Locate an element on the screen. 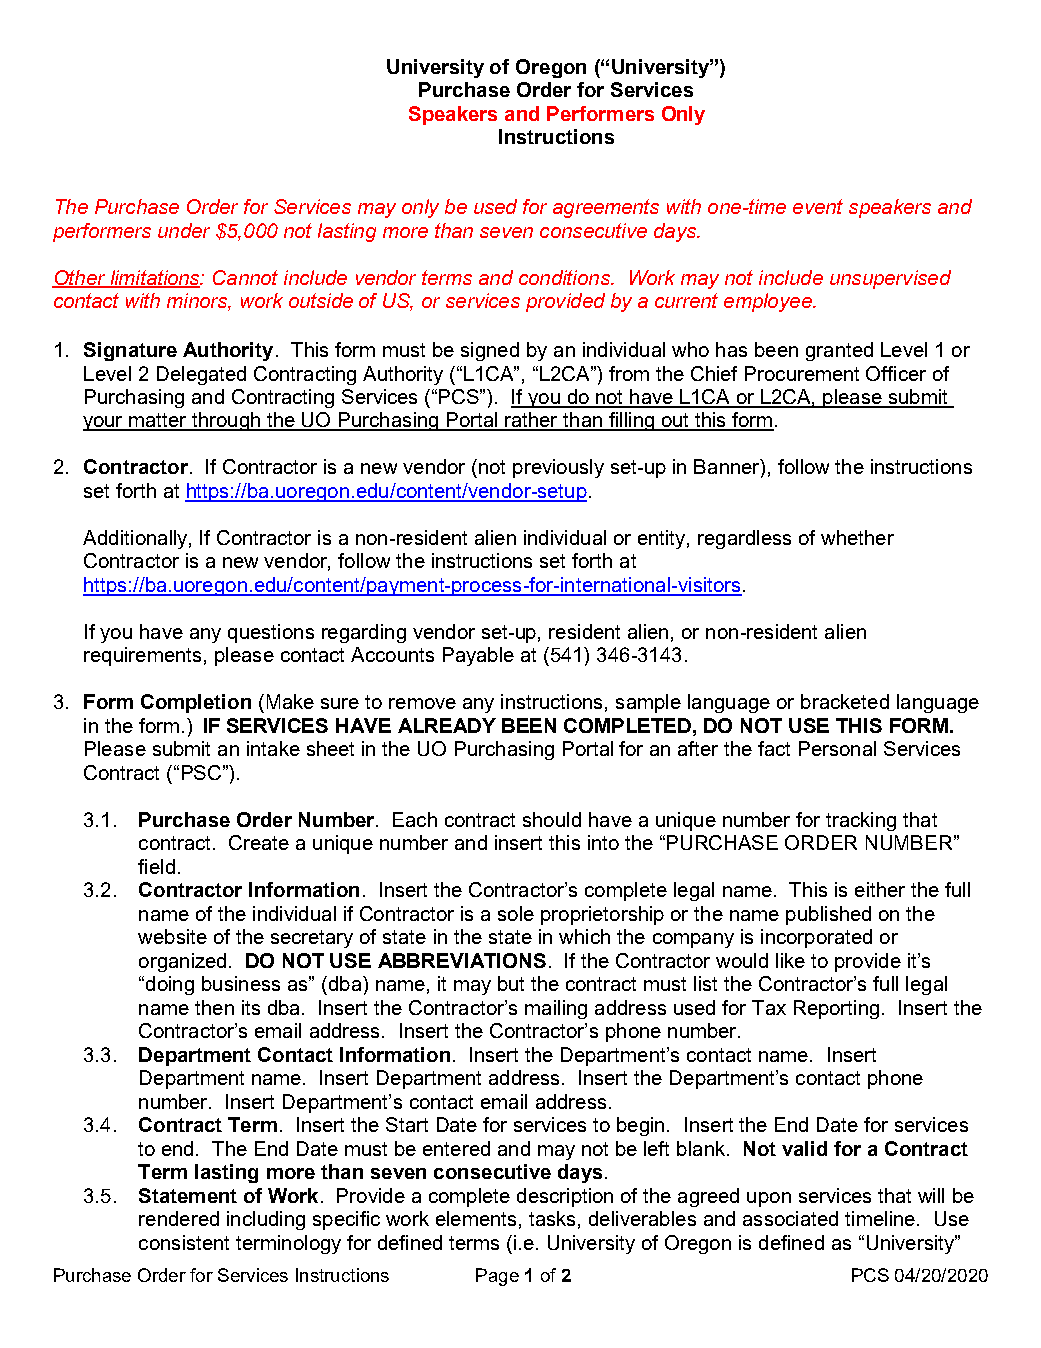 Image resolution: width=1041 pixels, height=1348 pixels. under is located at coordinates (184, 230).
